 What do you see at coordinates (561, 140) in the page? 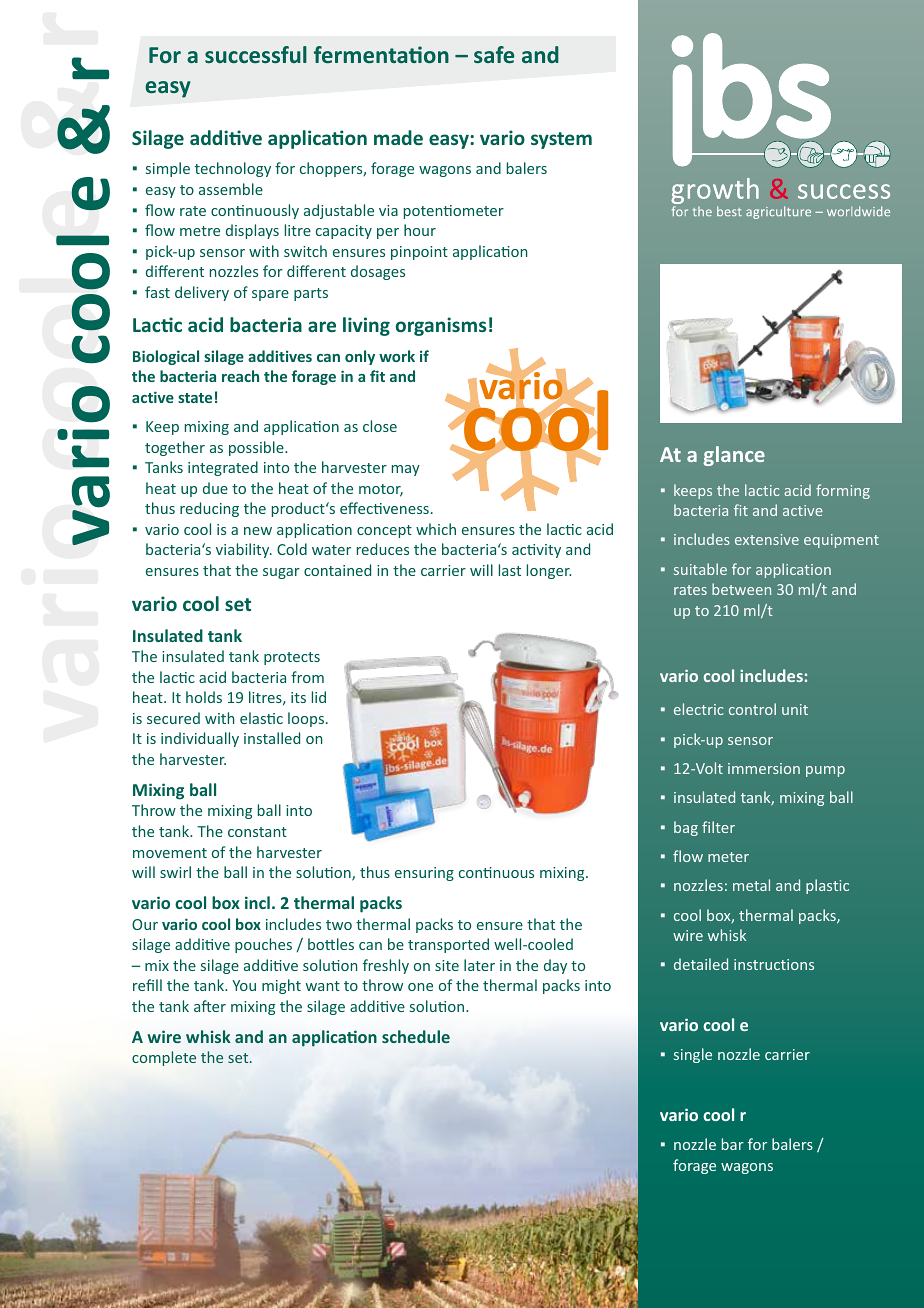
I see `system` at bounding box center [561, 140].
